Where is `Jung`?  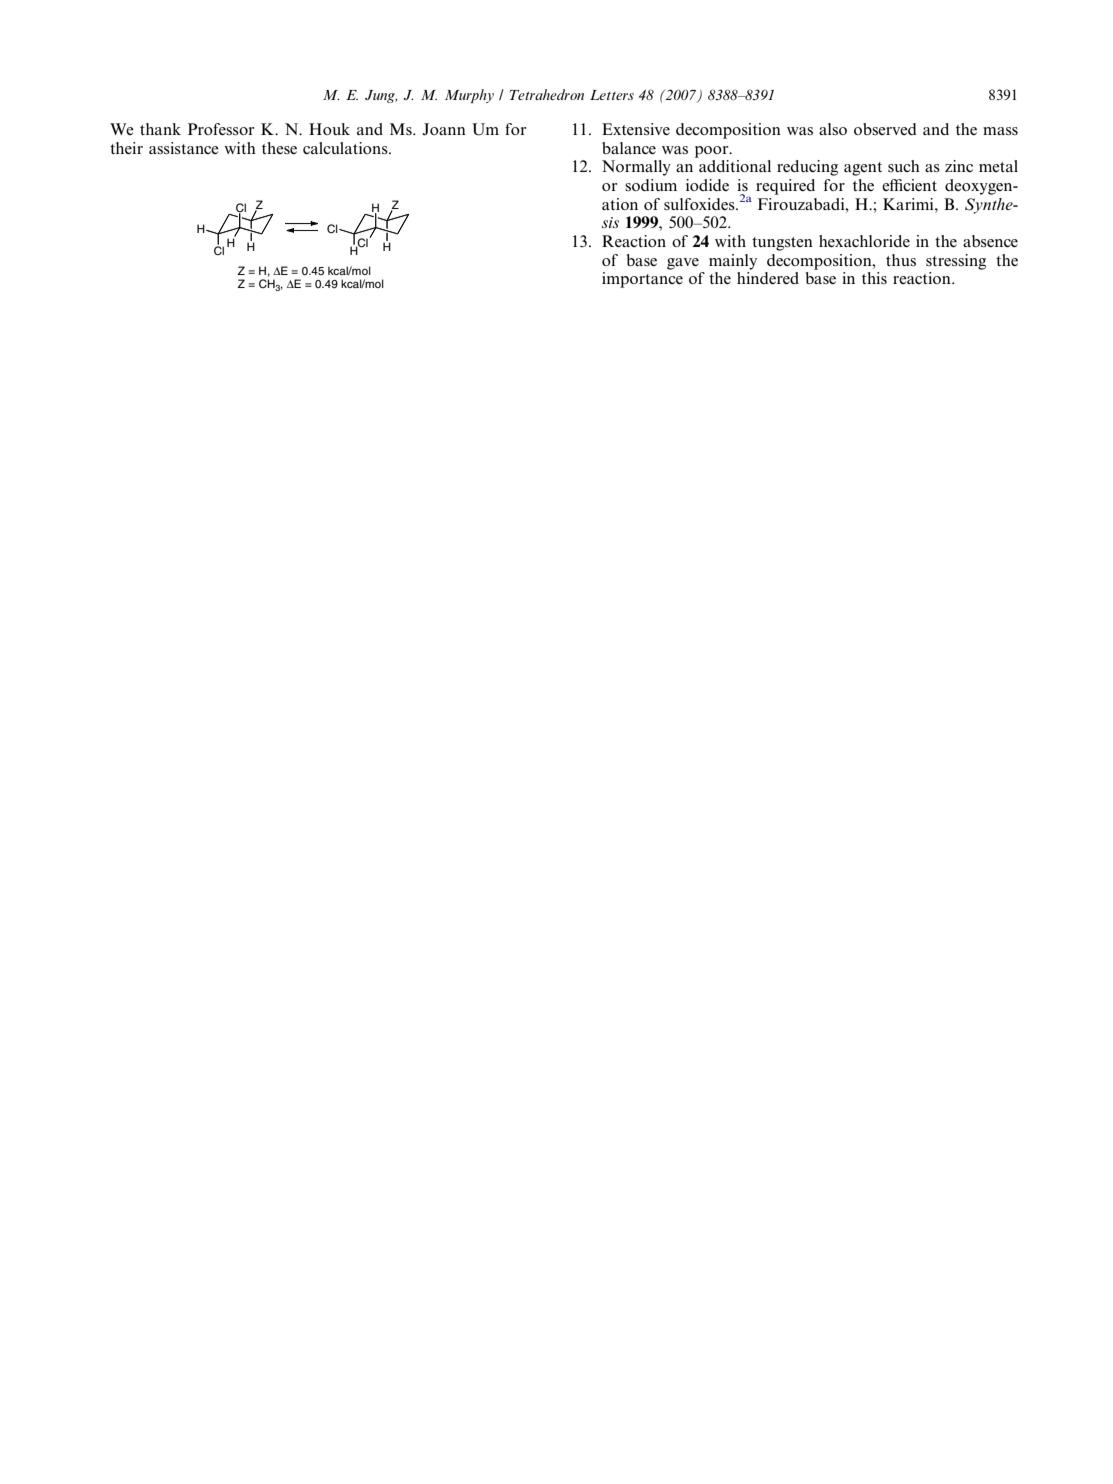 Jung is located at coordinates (381, 96).
